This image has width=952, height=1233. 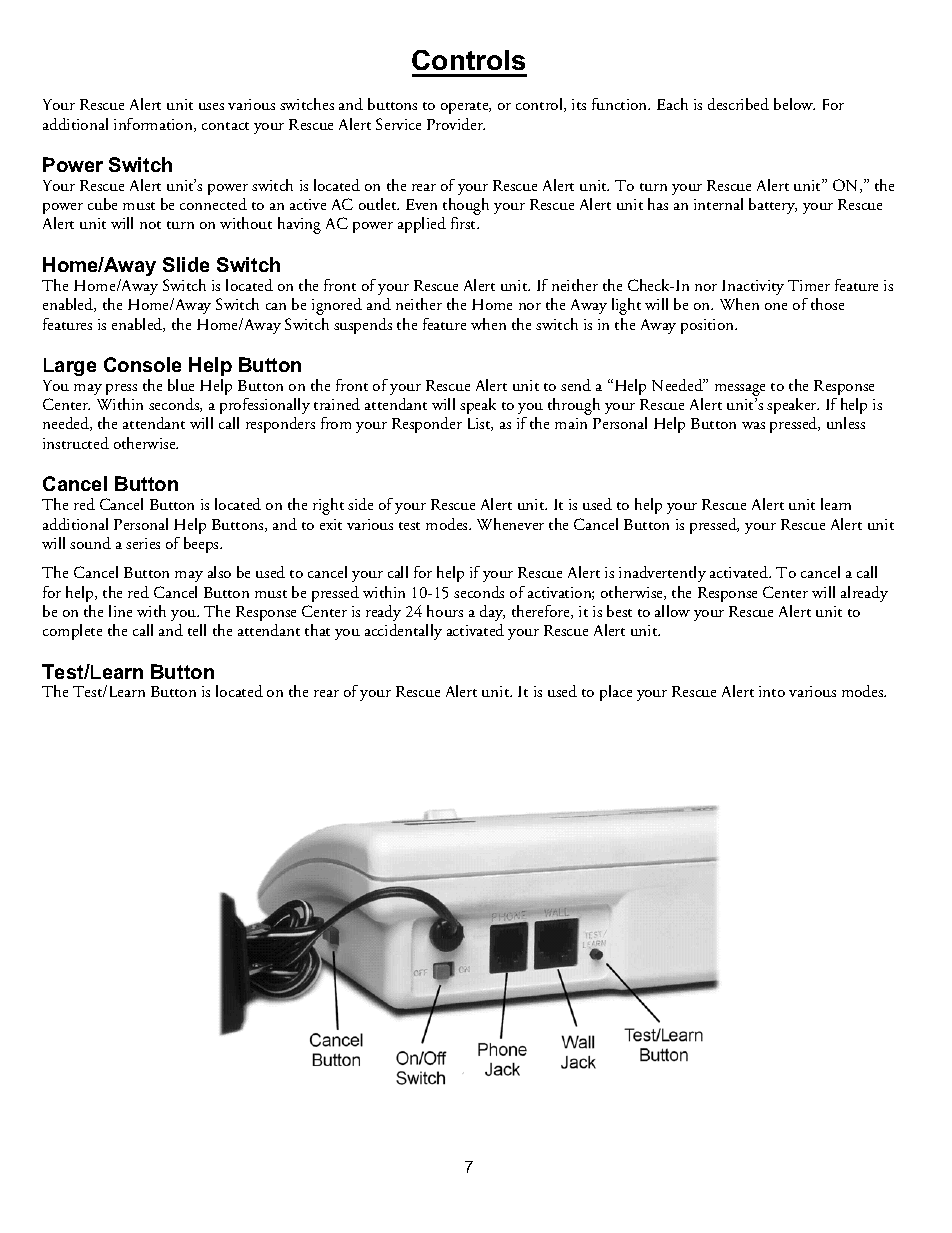 I want to click on tell, so click(x=197, y=630).
